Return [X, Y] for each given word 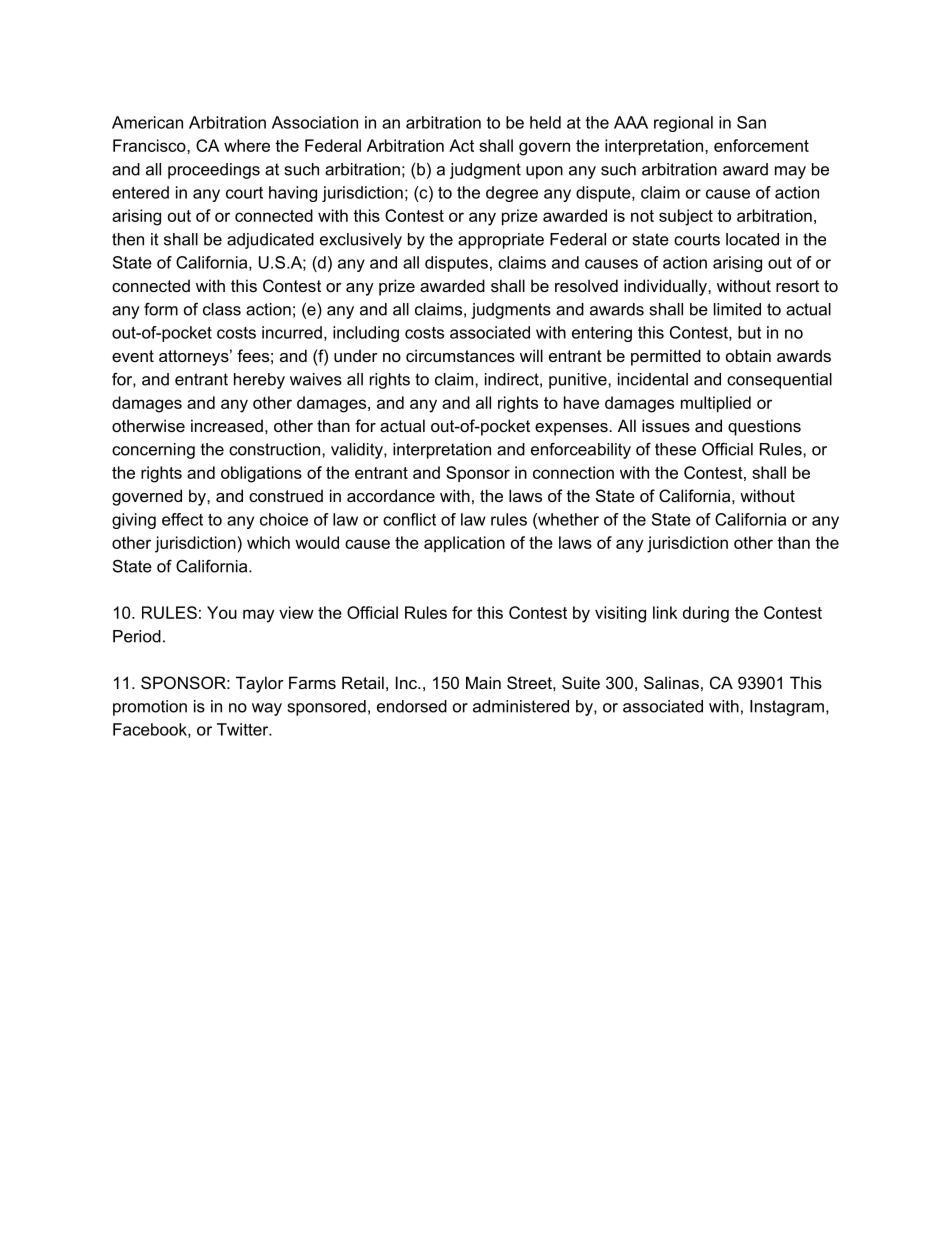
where [247, 145]
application [464, 544]
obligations [261, 474]
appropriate [501, 241]
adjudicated [270, 241]
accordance [391, 495]
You [222, 612]
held [545, 122]
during [706, 614]
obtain [748, 355]
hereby [259, 381]
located [752, 239]
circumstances [460, 355]
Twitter [243, 729]
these [675, 449]
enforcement [761, 145]
